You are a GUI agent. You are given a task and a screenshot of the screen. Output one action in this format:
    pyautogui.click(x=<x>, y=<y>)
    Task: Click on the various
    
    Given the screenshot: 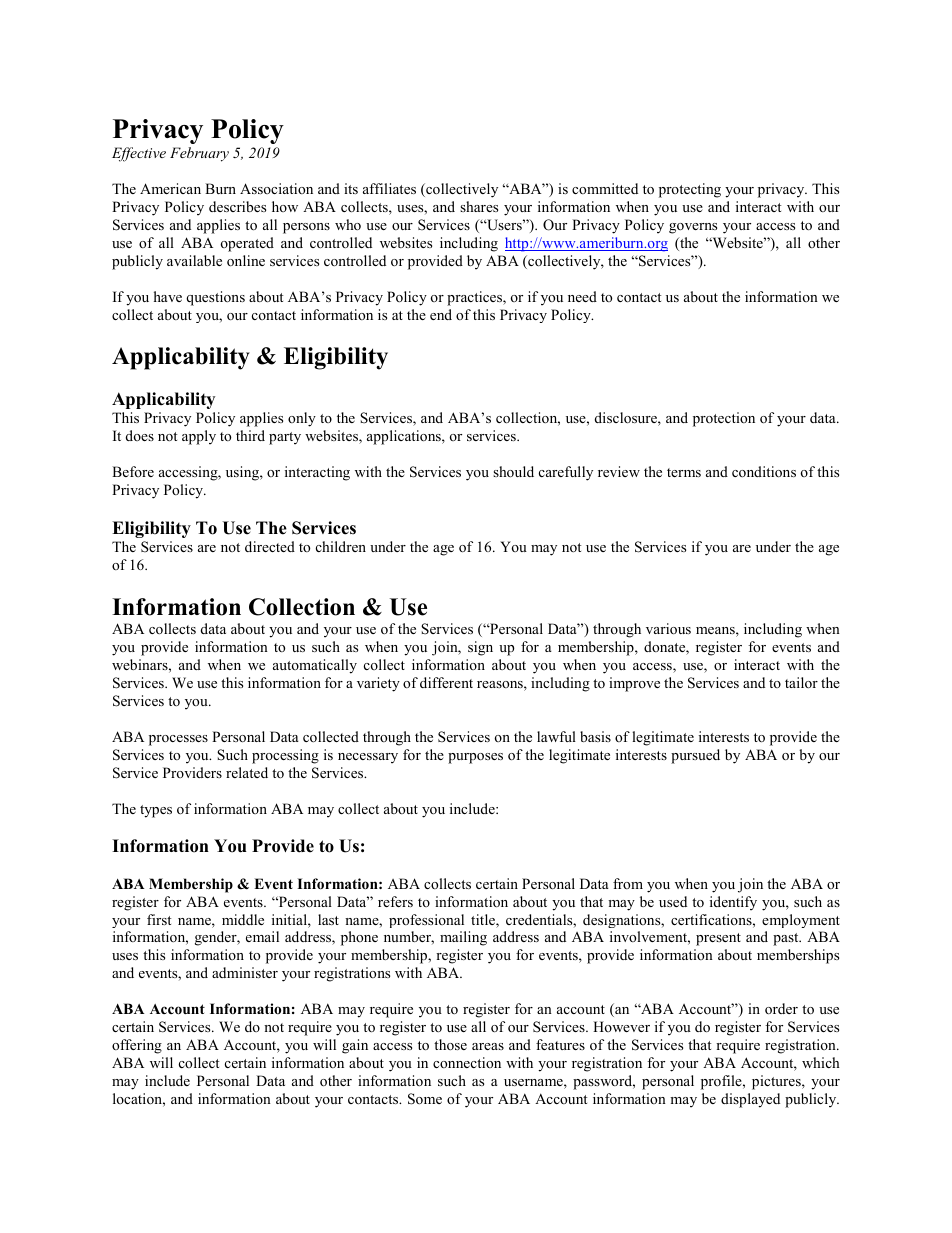 What is the action you would take?
    pyautogui.click(x=668, y=628)
